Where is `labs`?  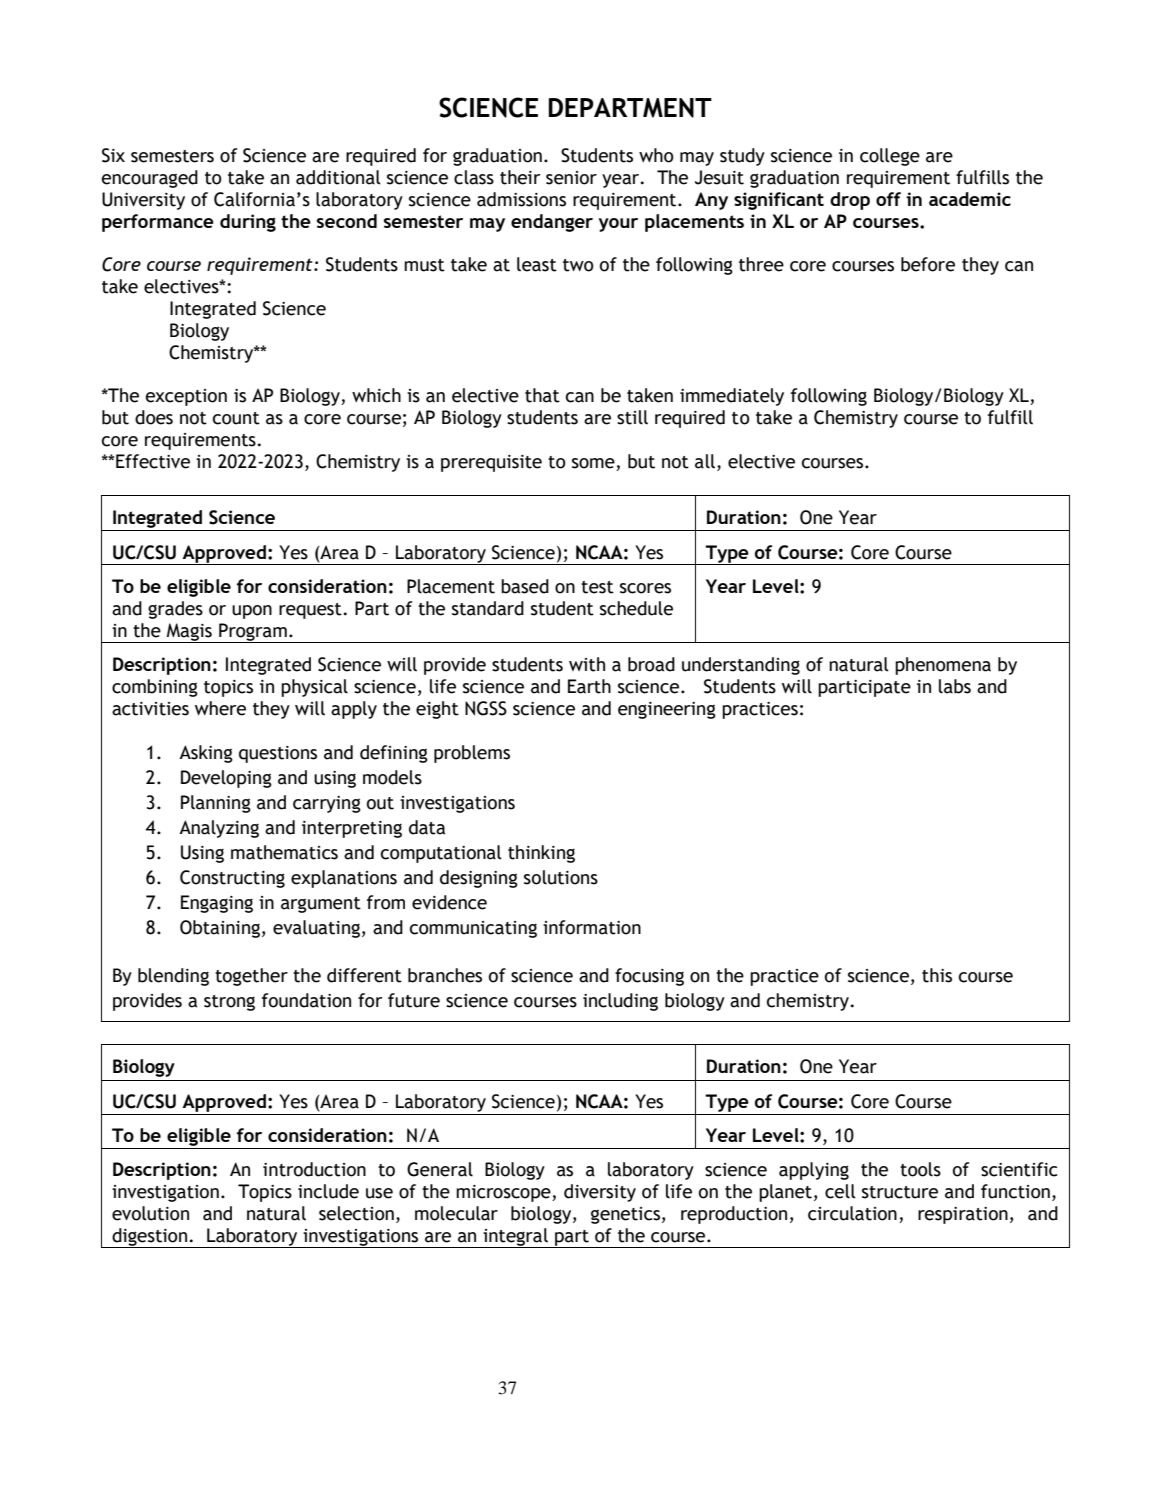
labs is located at coordinates (955, 686).
